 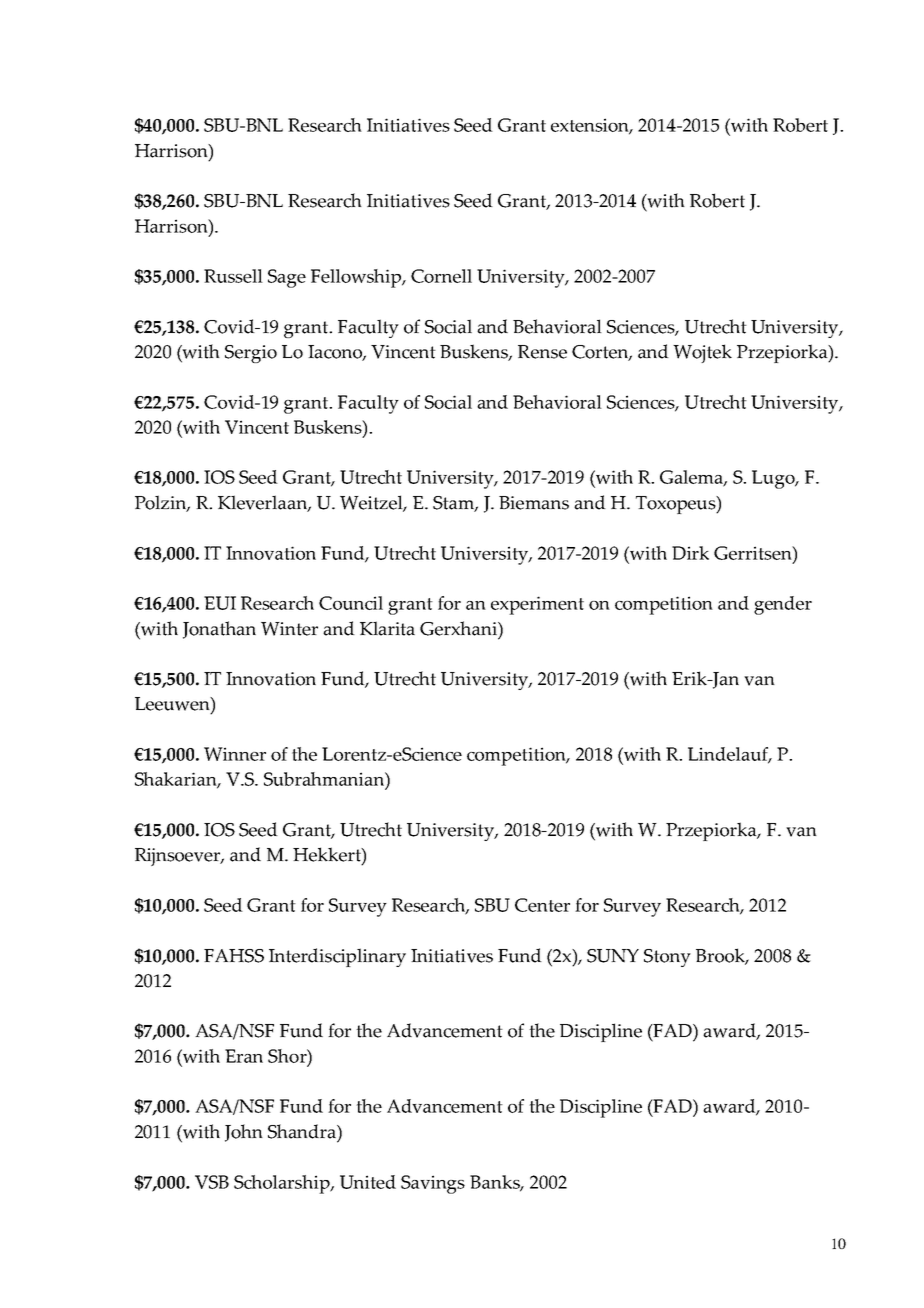 I want to click on Interdisciplinary, so click(x=337, y=957).
